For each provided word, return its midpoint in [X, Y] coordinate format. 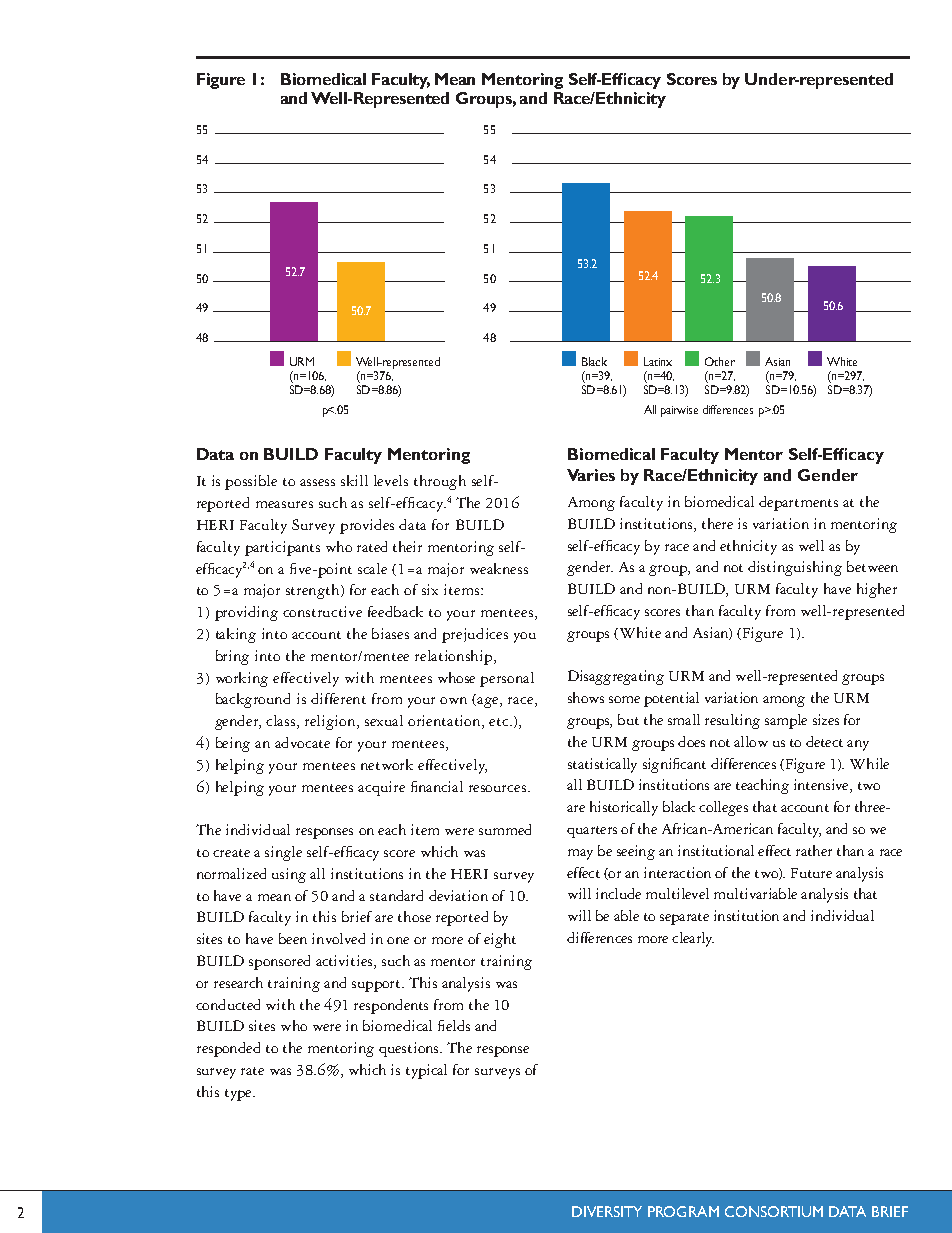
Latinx [658, 361]
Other [720, 361]
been [293, 938]
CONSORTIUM [774, 1211]
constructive [322, 611]
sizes [826, 719]
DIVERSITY [607, 1211]
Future [811, 873]
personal [507, 679]
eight [500, 940]
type [239, 1095]
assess [317, 482]
